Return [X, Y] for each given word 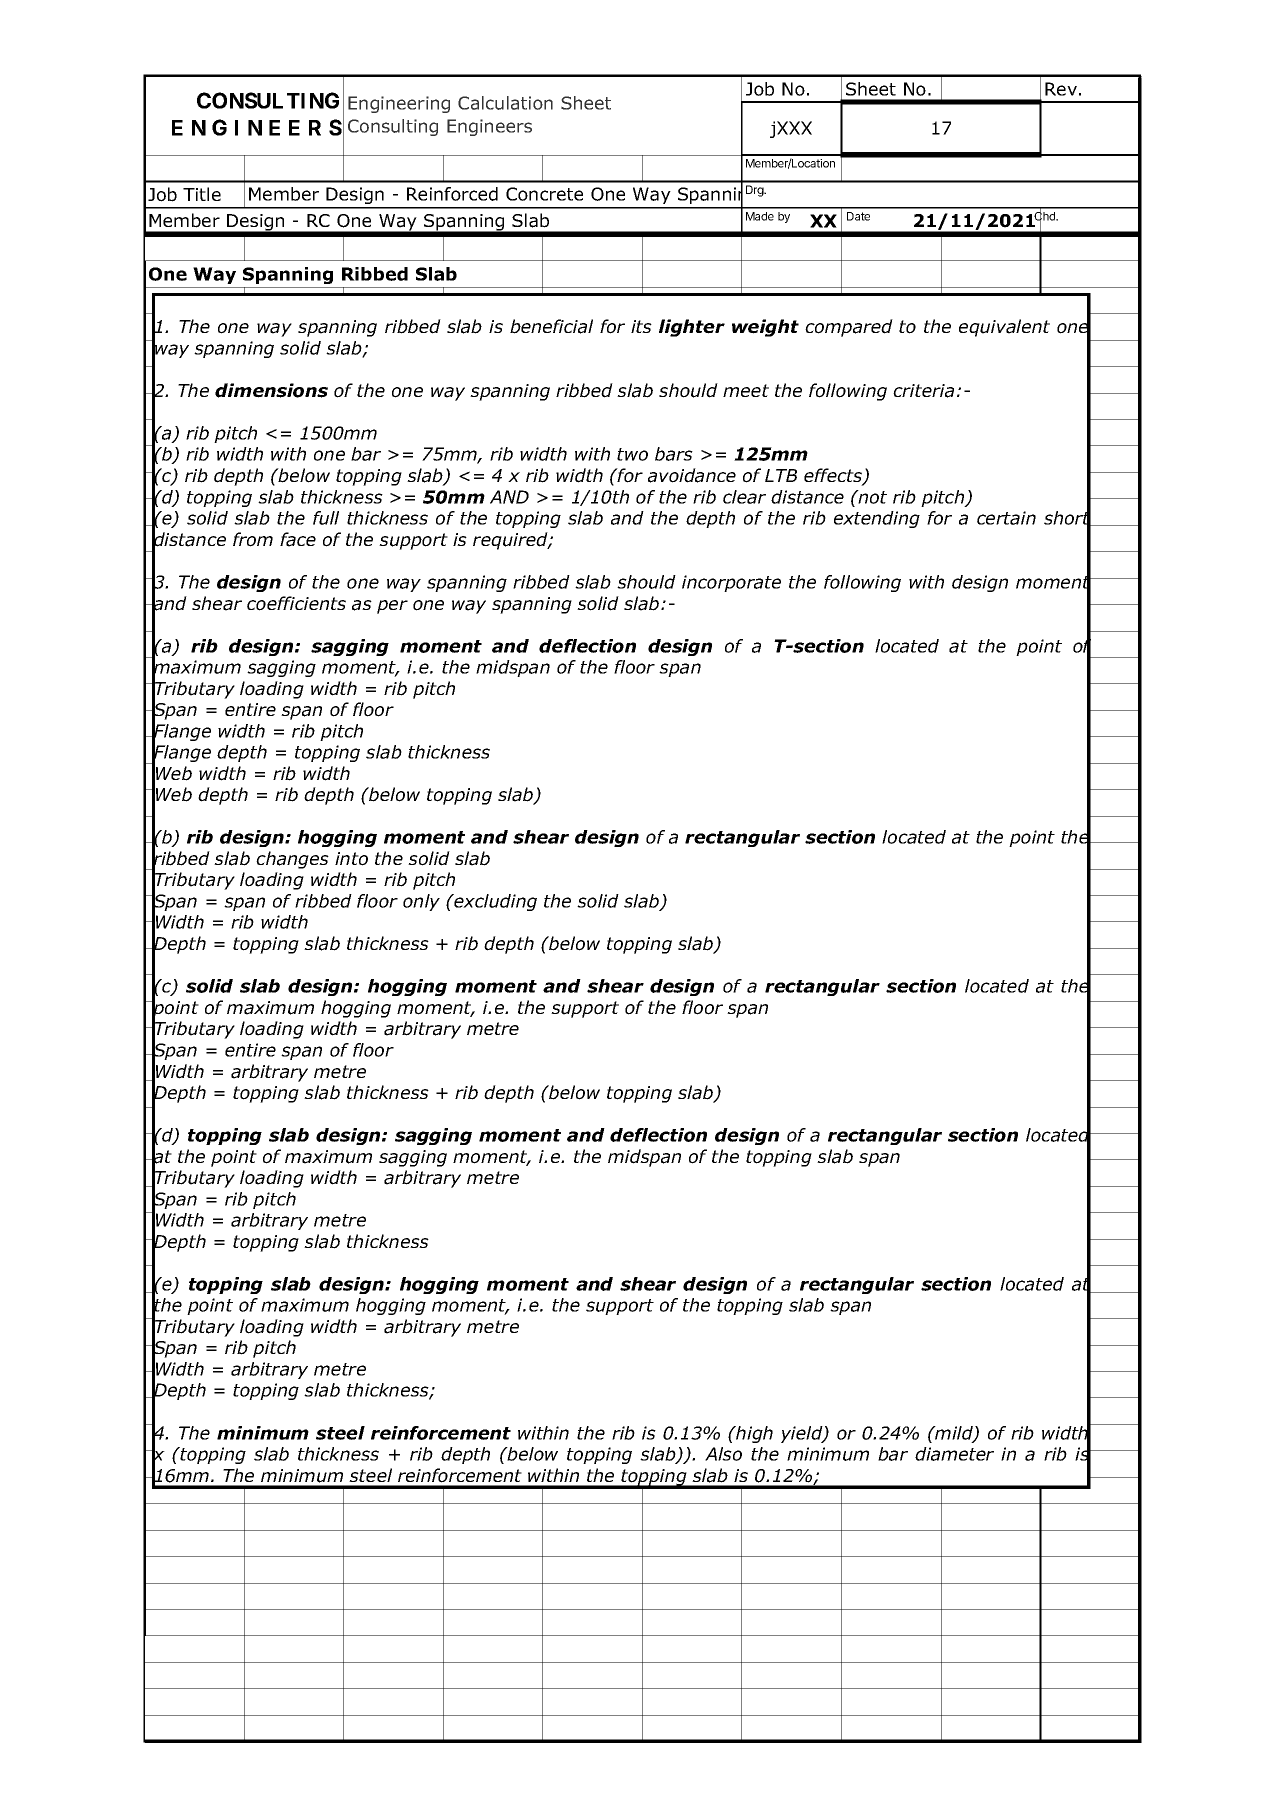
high [753, 1434]
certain [1006, 518]
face [298, 539]
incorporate [731, 583]
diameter [954, 1454]
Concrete [544, 194]
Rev [1061, 89]
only [421, 902]
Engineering [399, 104]
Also [723, 1454]
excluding [494, 902]
